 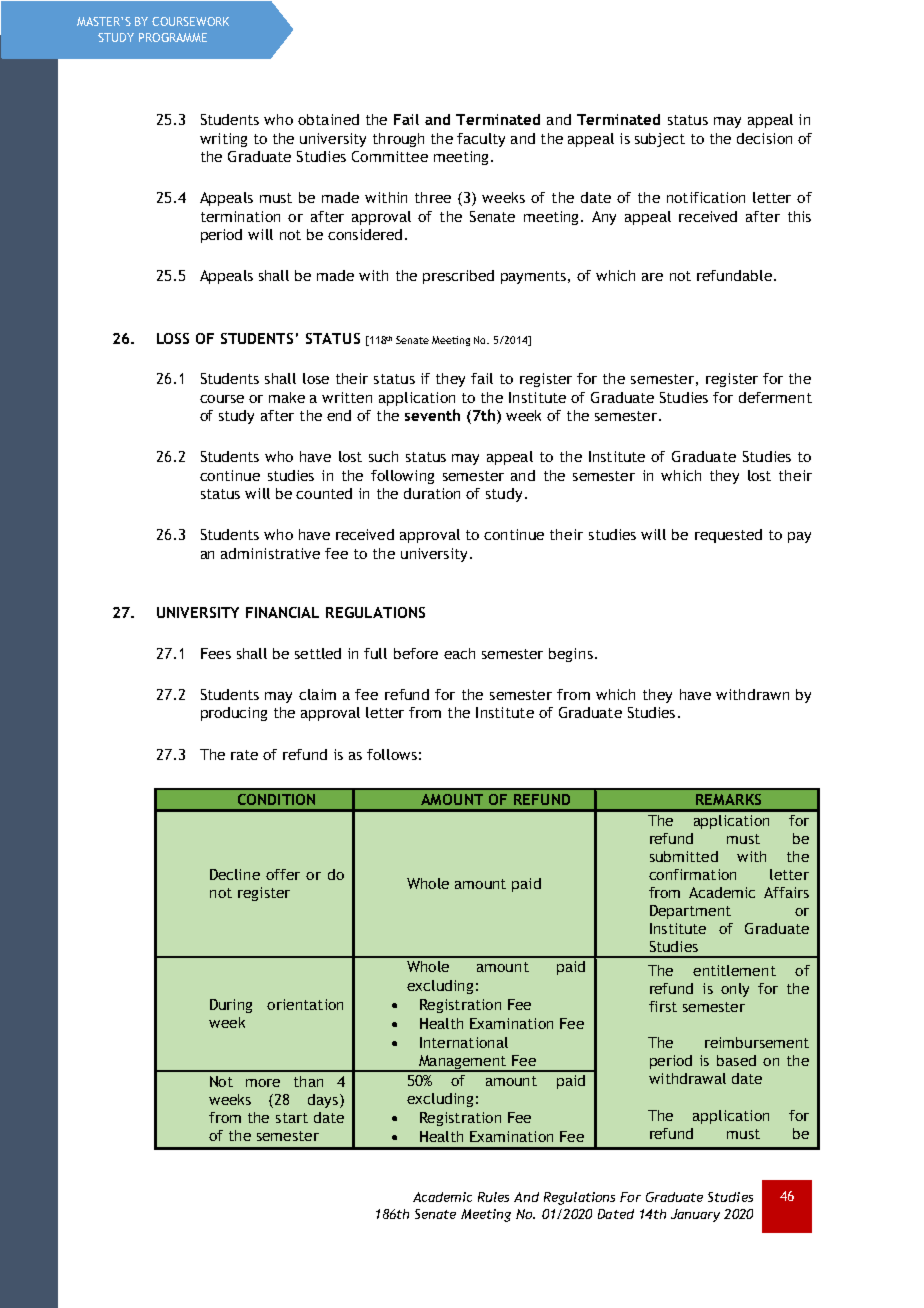 What do you see at coordinates (282, 612) in the screenshot?
I see `FINANCIAL` at bounding box center [282, 612].
